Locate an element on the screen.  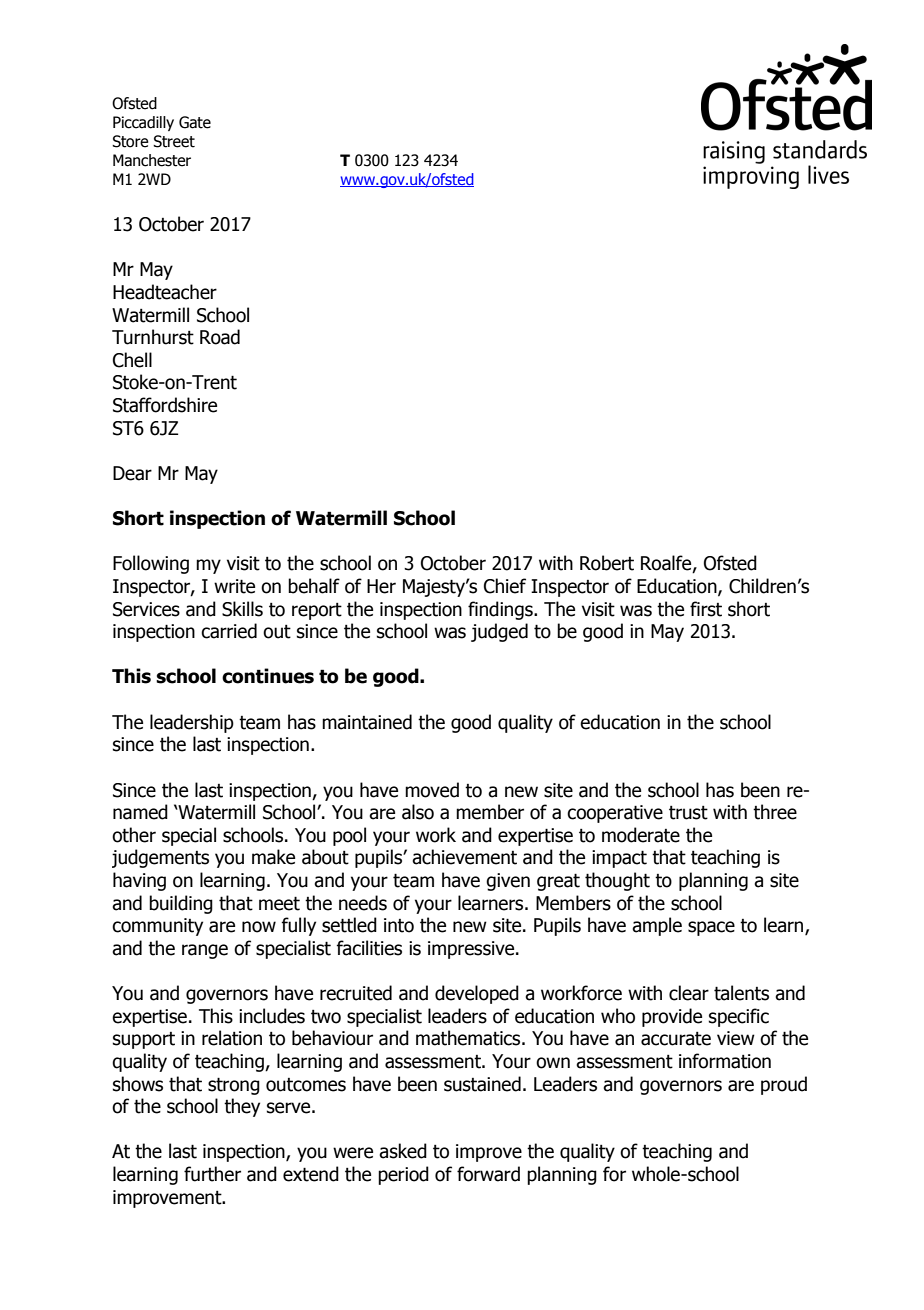
trust is located at coordinates (688, 813).
